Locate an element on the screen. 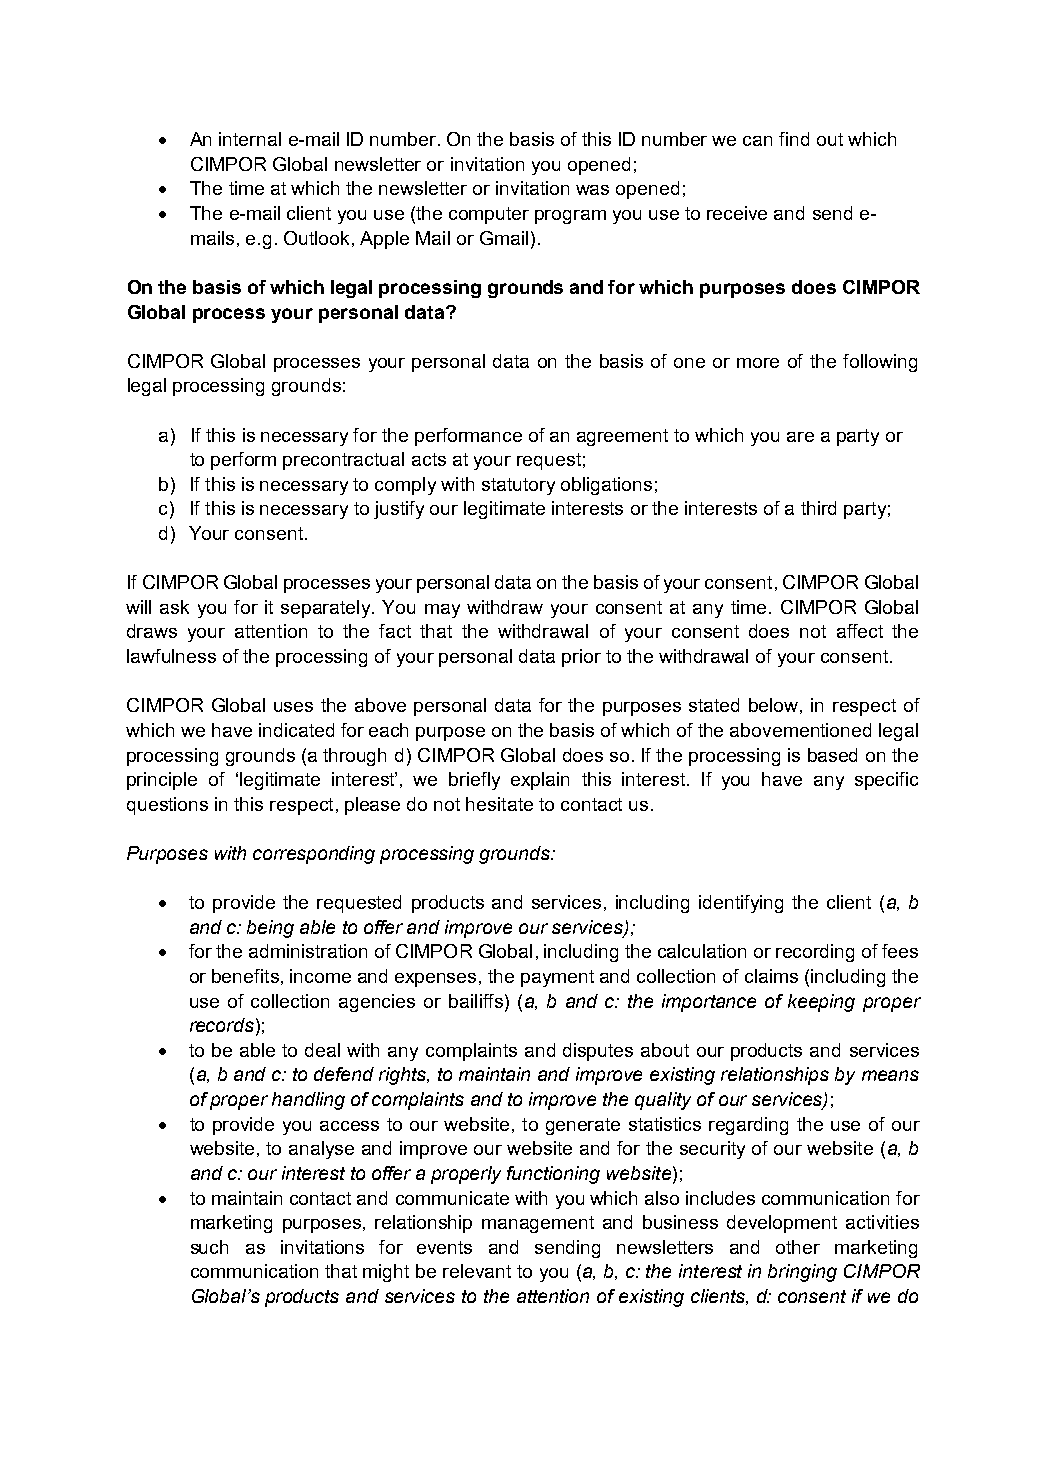 The height and width of the screenshot is (1480, 1046). find is located at coordinates (794, 139).
